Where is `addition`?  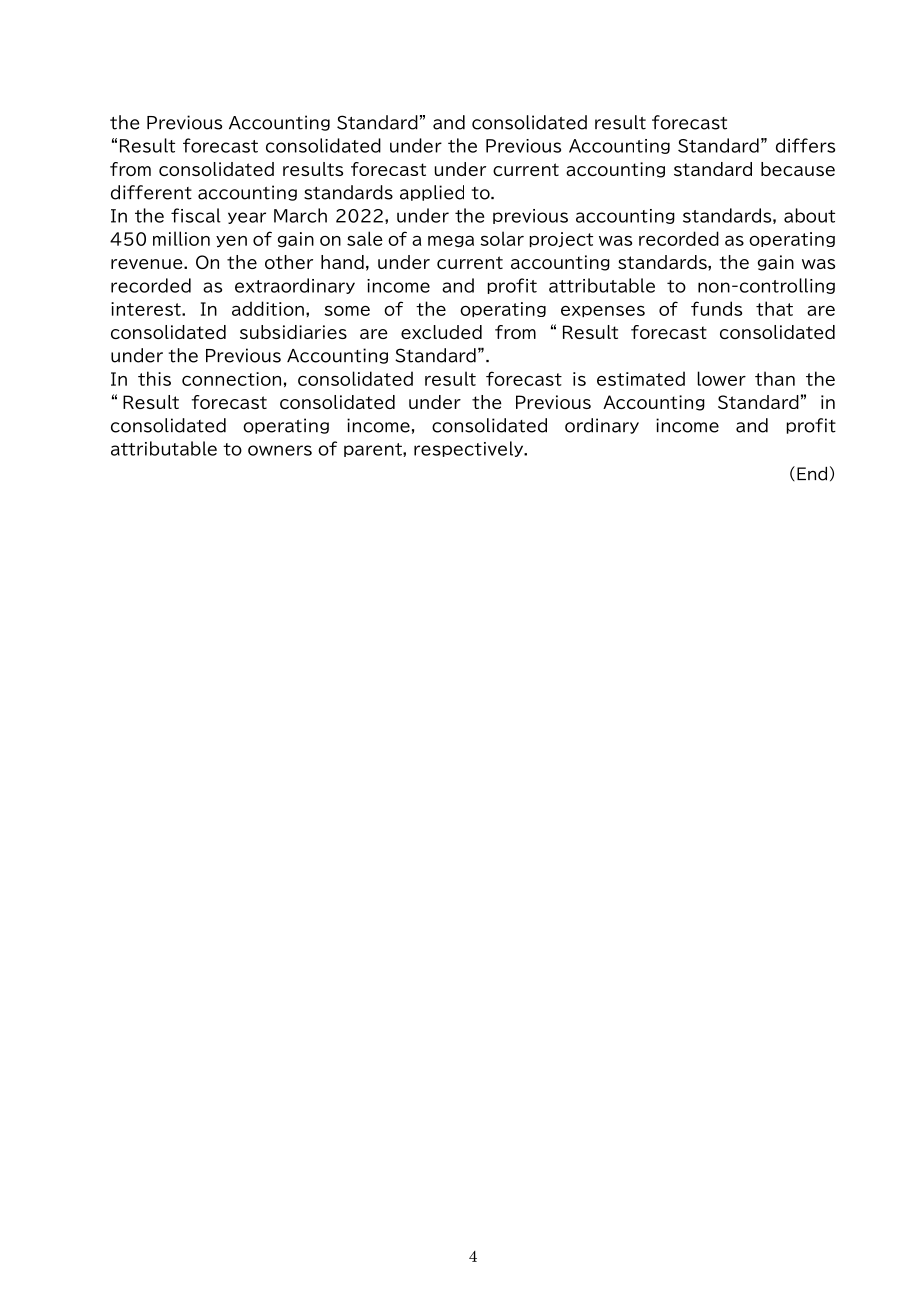
addition is located at coordinates (268, 308).
